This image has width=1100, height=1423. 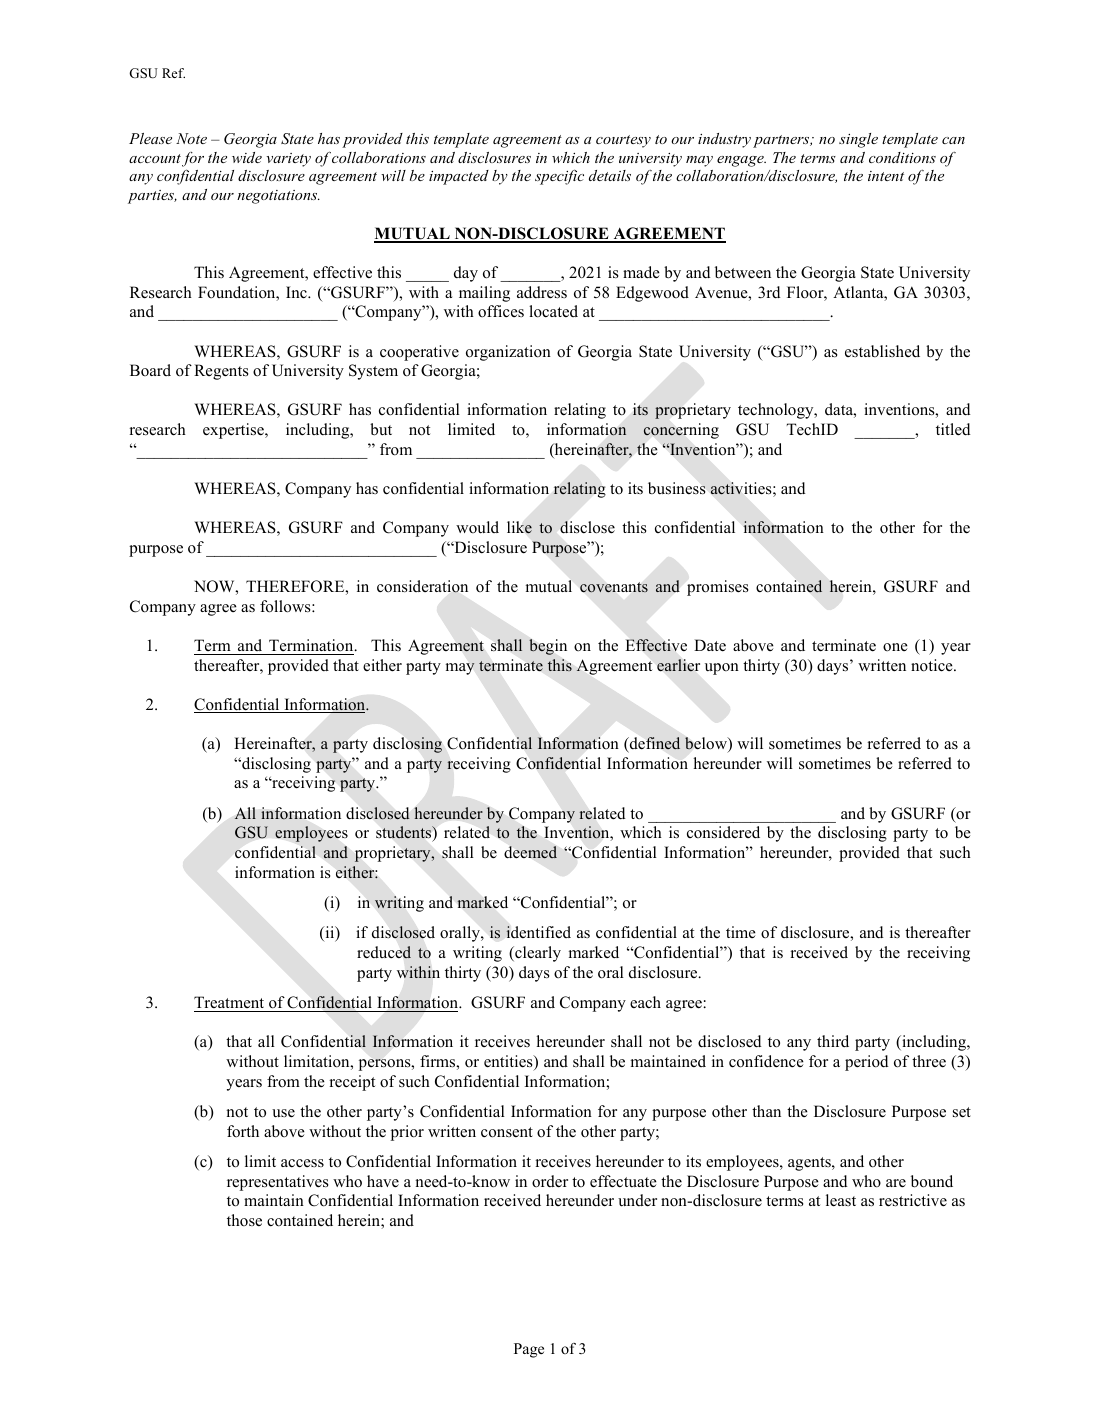 What do you see at coordinates (933, 665) in the image?
I see `notice` at bounding box center [933, 665].
